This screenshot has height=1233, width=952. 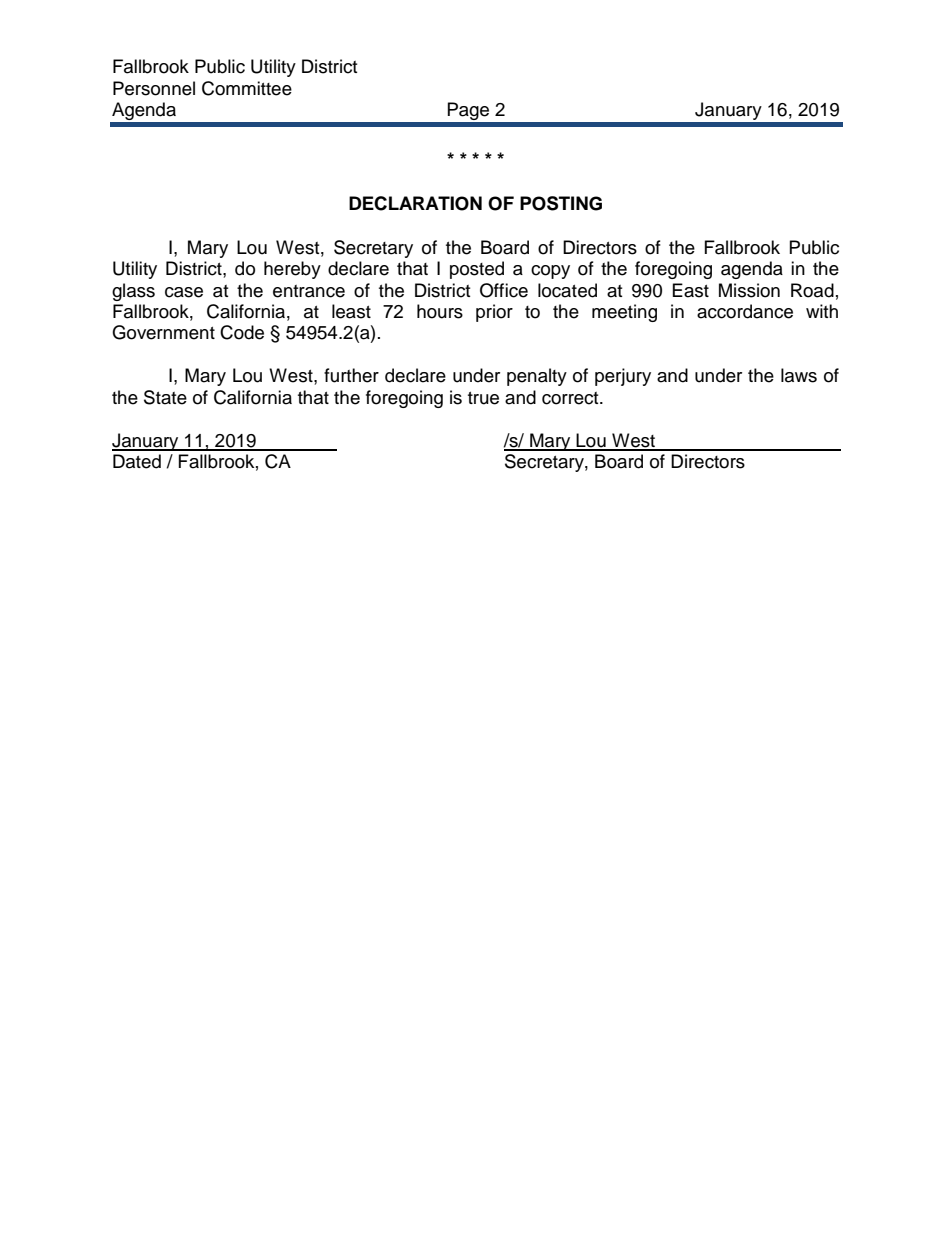 I want to click on Committee, so click(x=247, y=88).
